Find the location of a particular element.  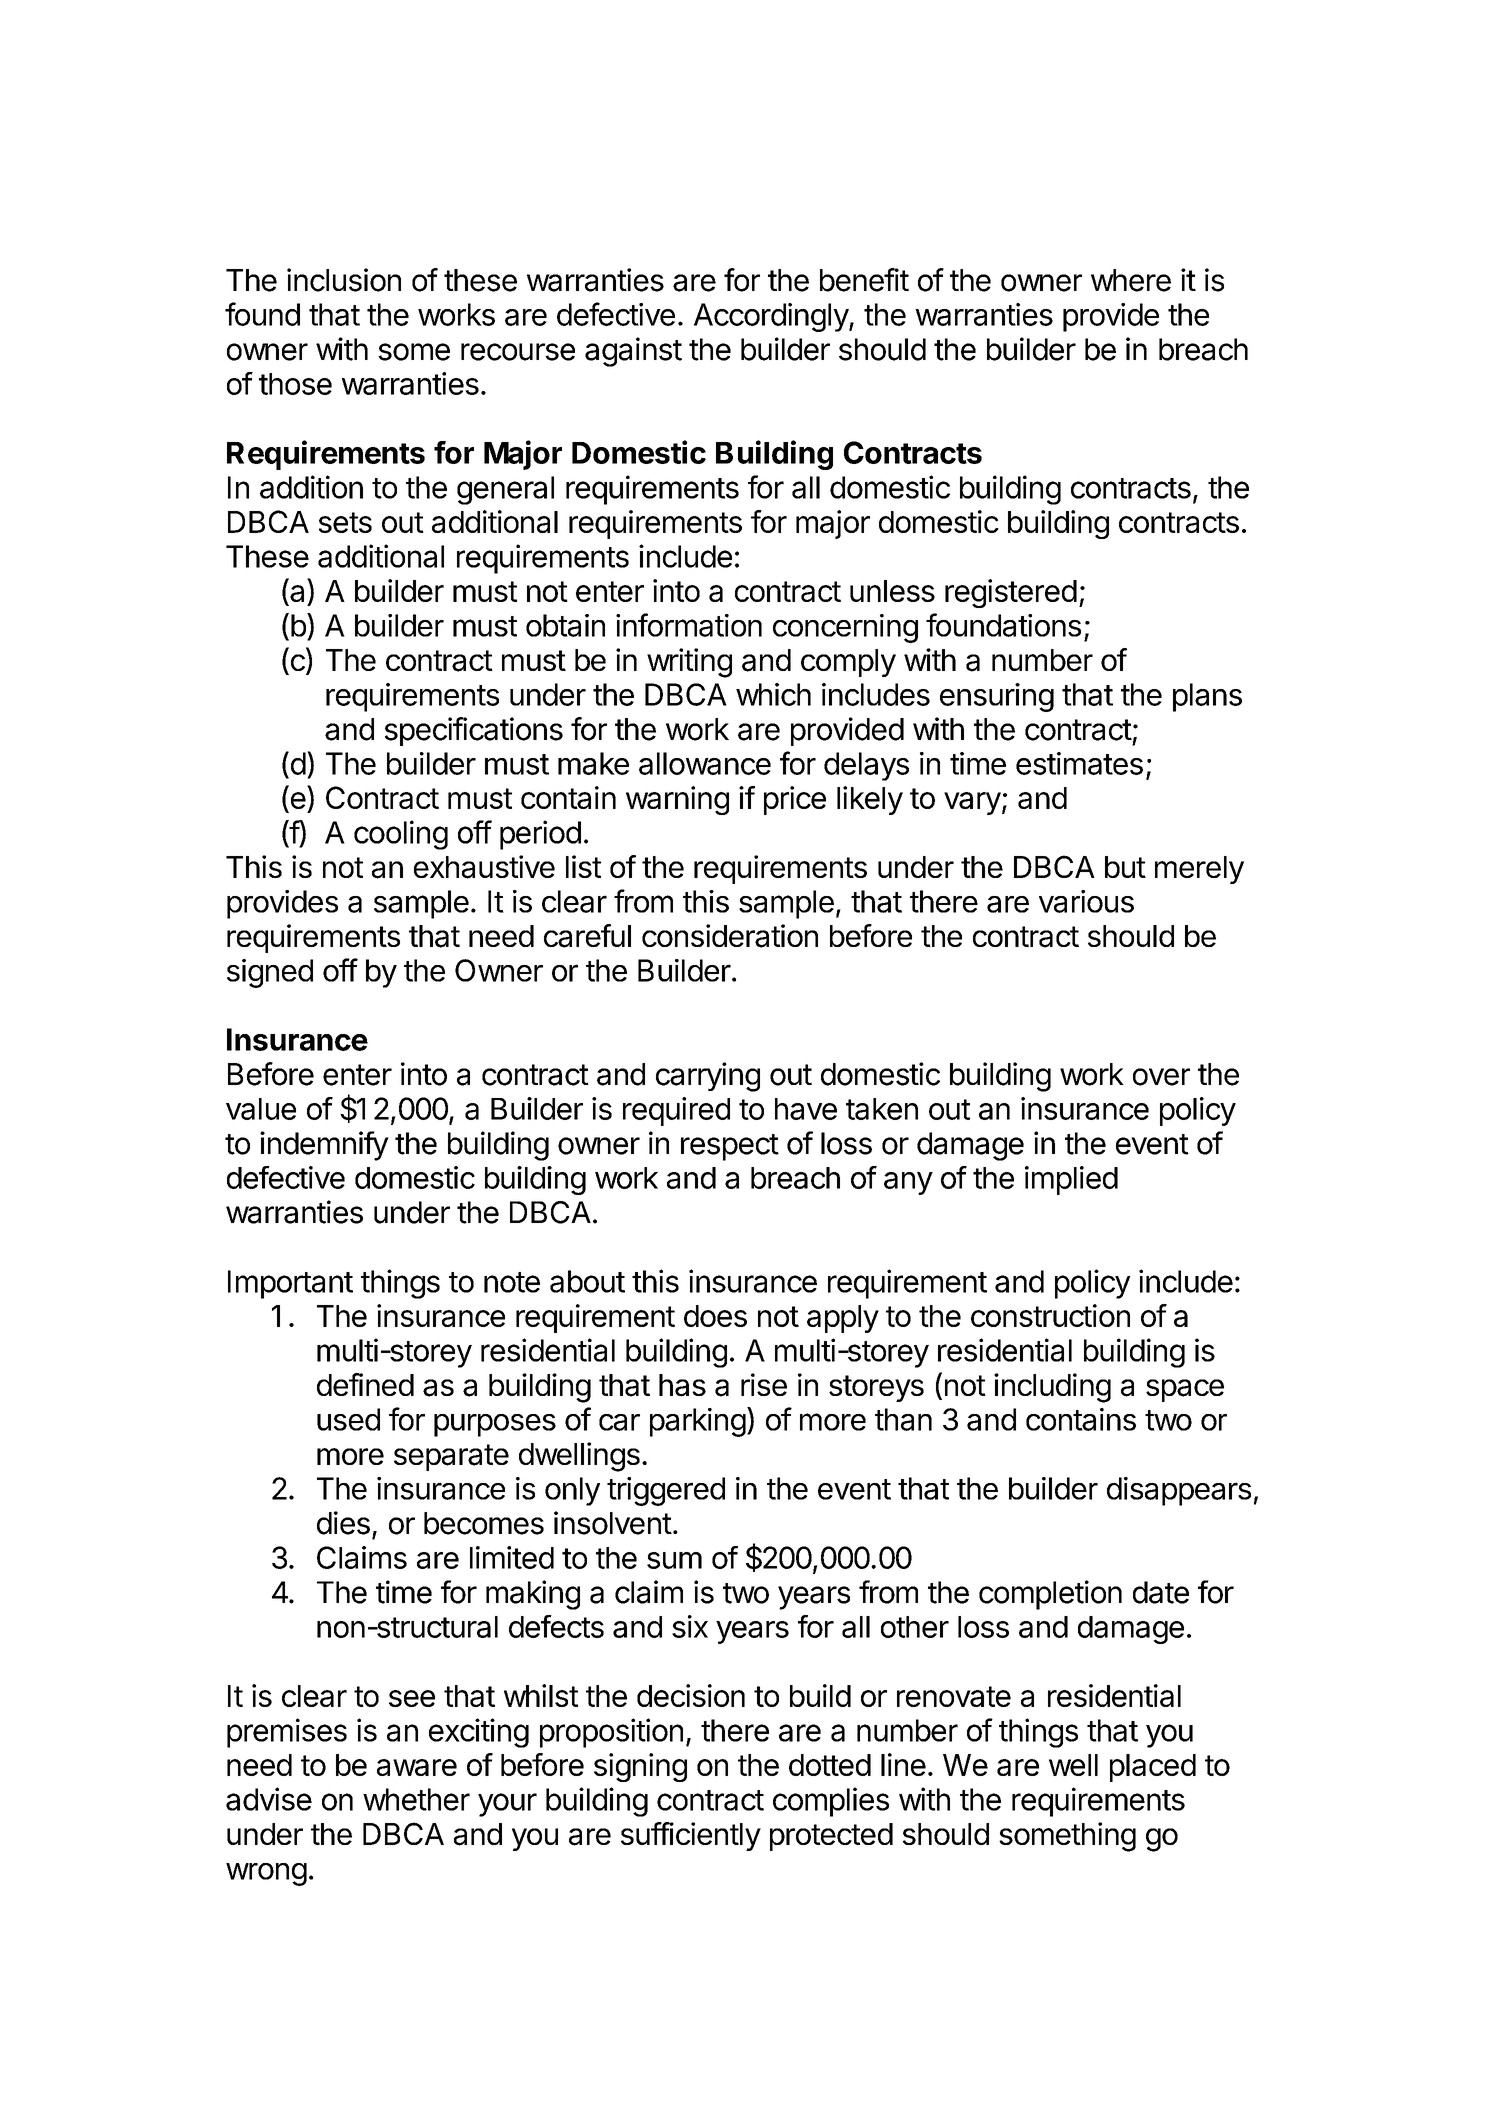

indemnify is located at coordinates (324, 1146).
